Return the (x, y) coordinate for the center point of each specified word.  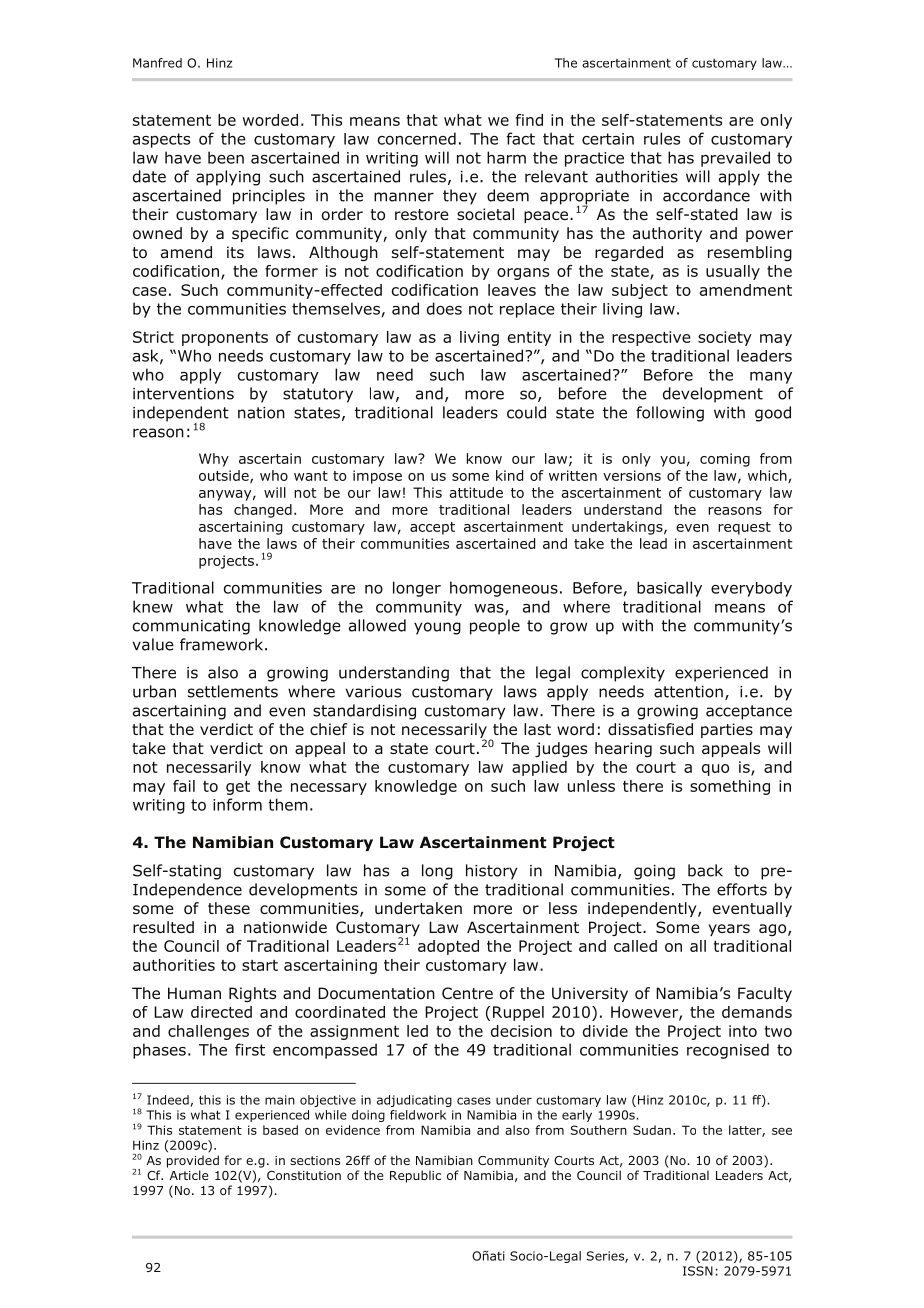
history (491, 872)
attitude (476, 492)
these (229, 908)
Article (189, 1175)
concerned (417, 138)
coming (725, 460)
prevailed (735, 159)
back (705, 870)
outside (225, 476)
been (226, 157)
